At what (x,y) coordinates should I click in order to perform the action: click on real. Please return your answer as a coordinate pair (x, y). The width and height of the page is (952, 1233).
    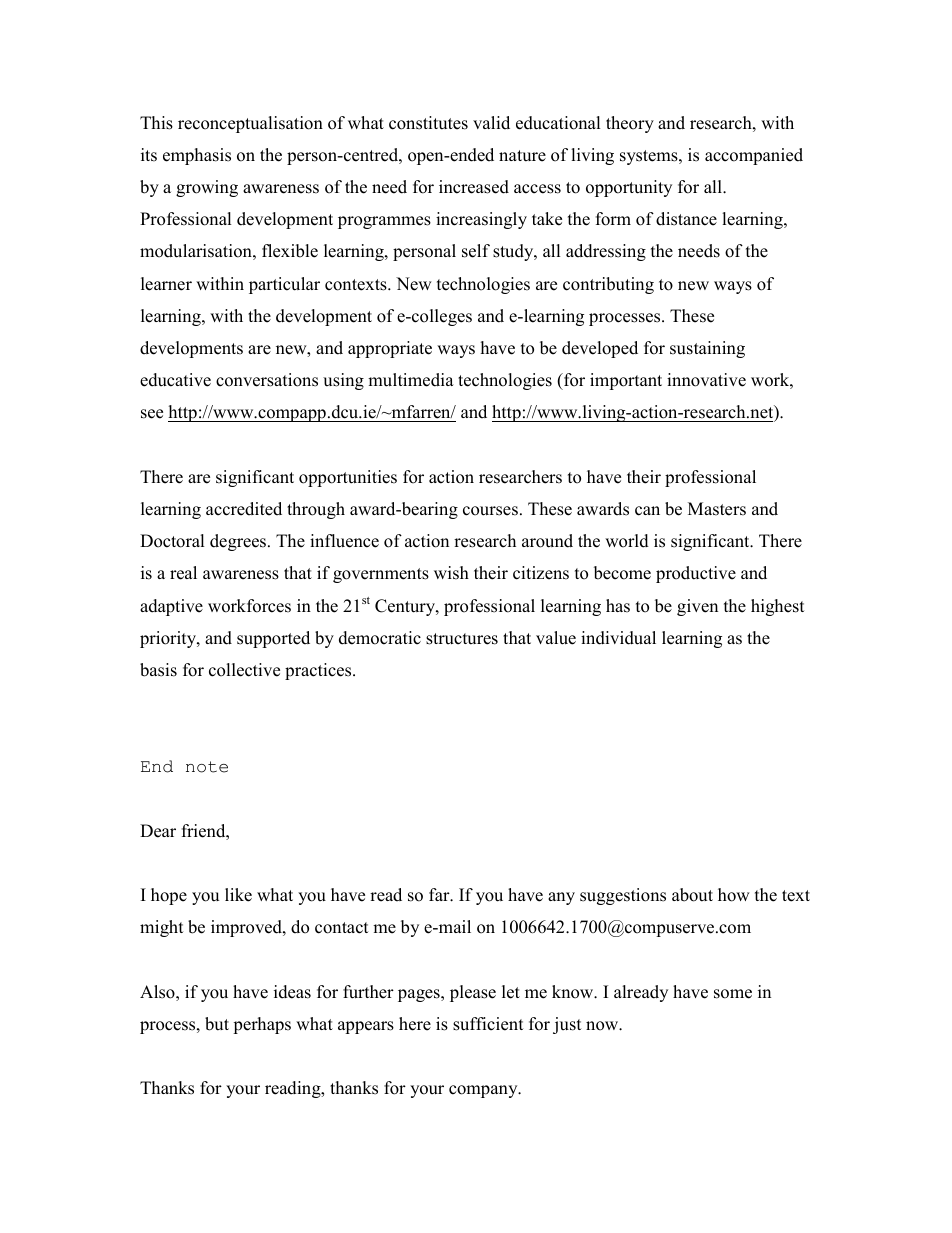
    Looking at the image, I should click on (183, 573).
